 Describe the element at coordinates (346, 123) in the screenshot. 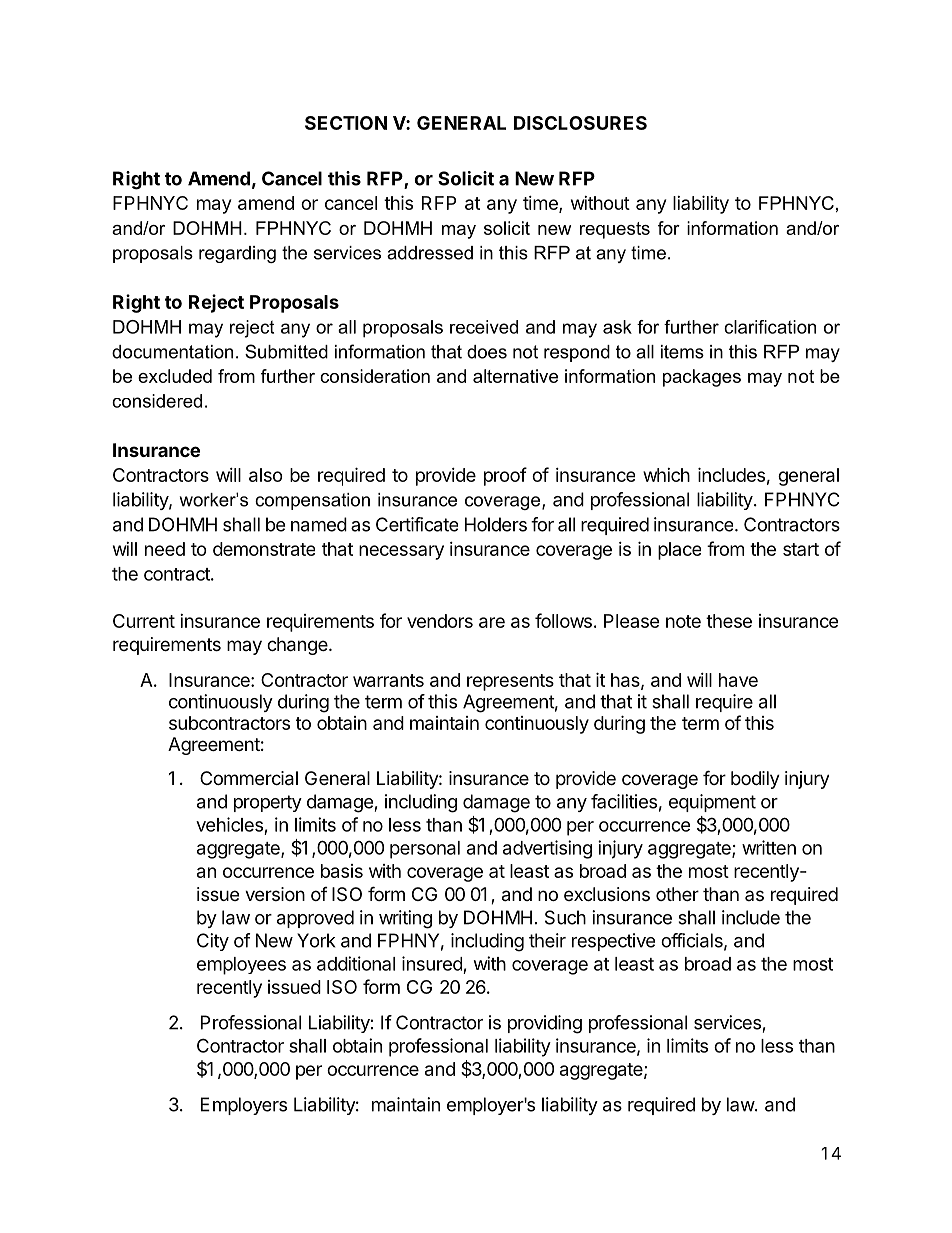

I see `SECTION` at that location.
